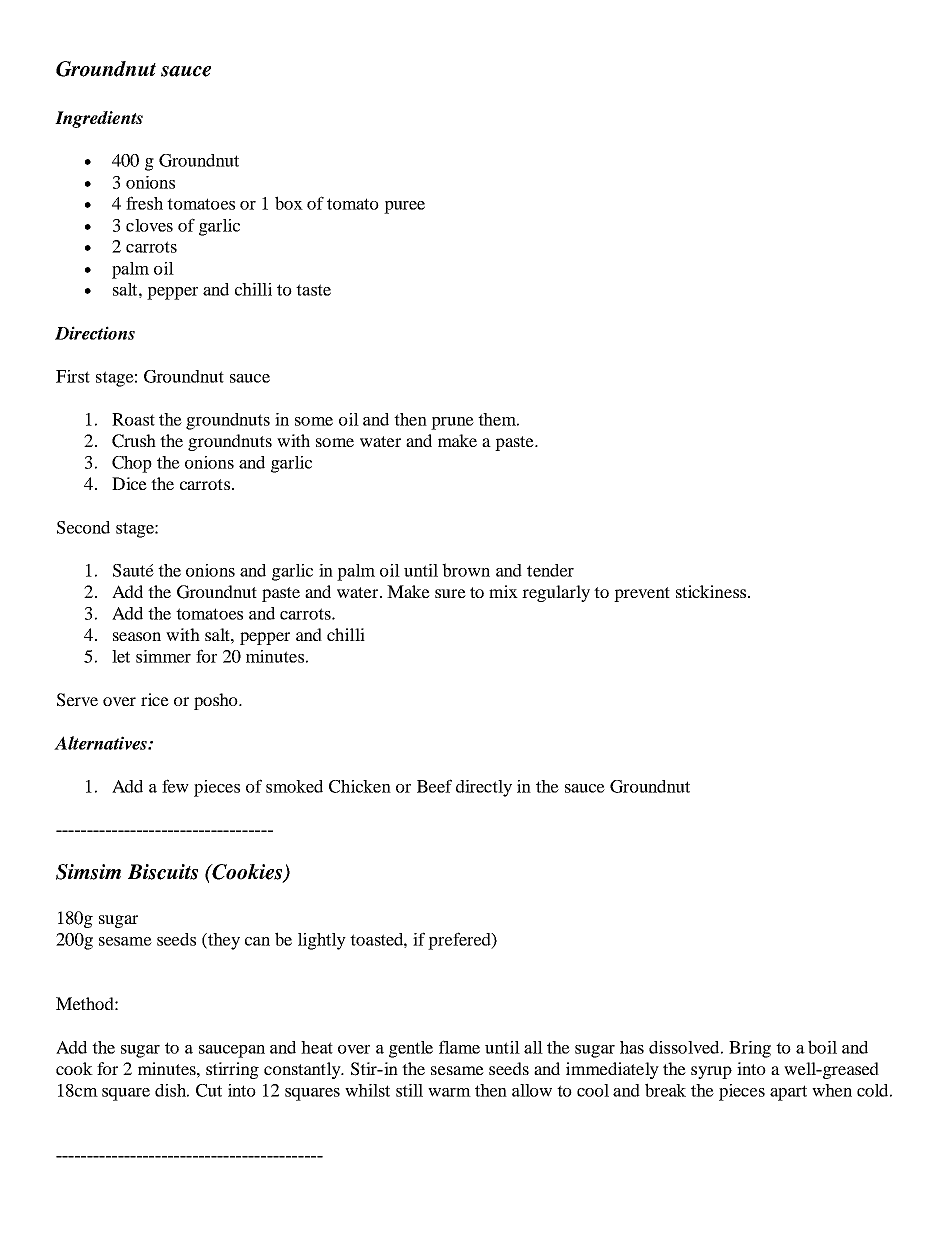  I want to click on Bring, so click(750, 1049).
